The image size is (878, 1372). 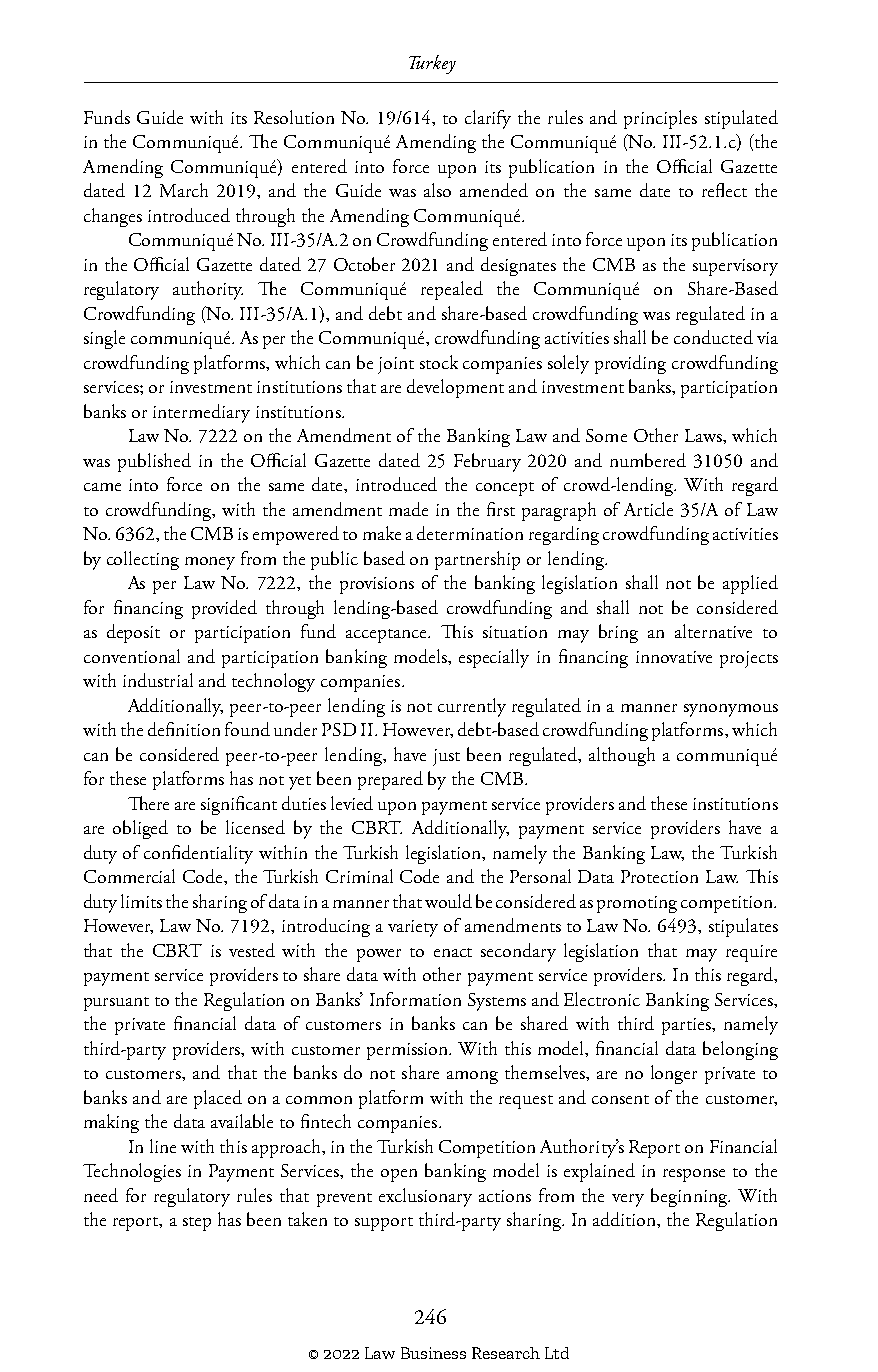 What do you see at coordinates (660, 119) in the screenshot?
I see `principles` at bounding box center [660, 119].
